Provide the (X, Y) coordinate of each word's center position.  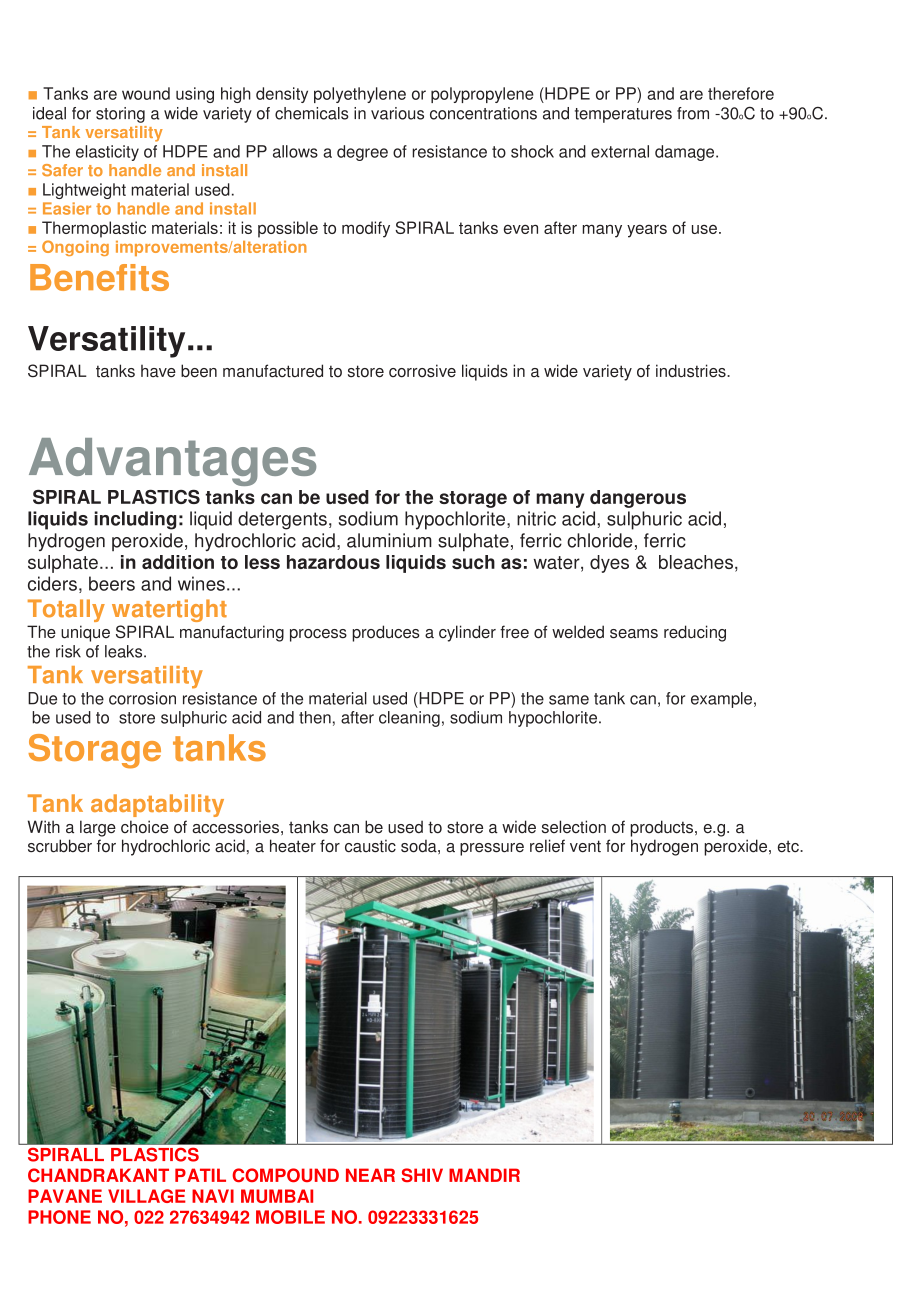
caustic (370, 846)
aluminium (389, 540)
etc (789, 846)
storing (120, 115)
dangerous (638, 499)
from (693, 113)
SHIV (422, 1175)
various (397, 113)
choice (145, 827)
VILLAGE (147, 1196)
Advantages (172, 462)
